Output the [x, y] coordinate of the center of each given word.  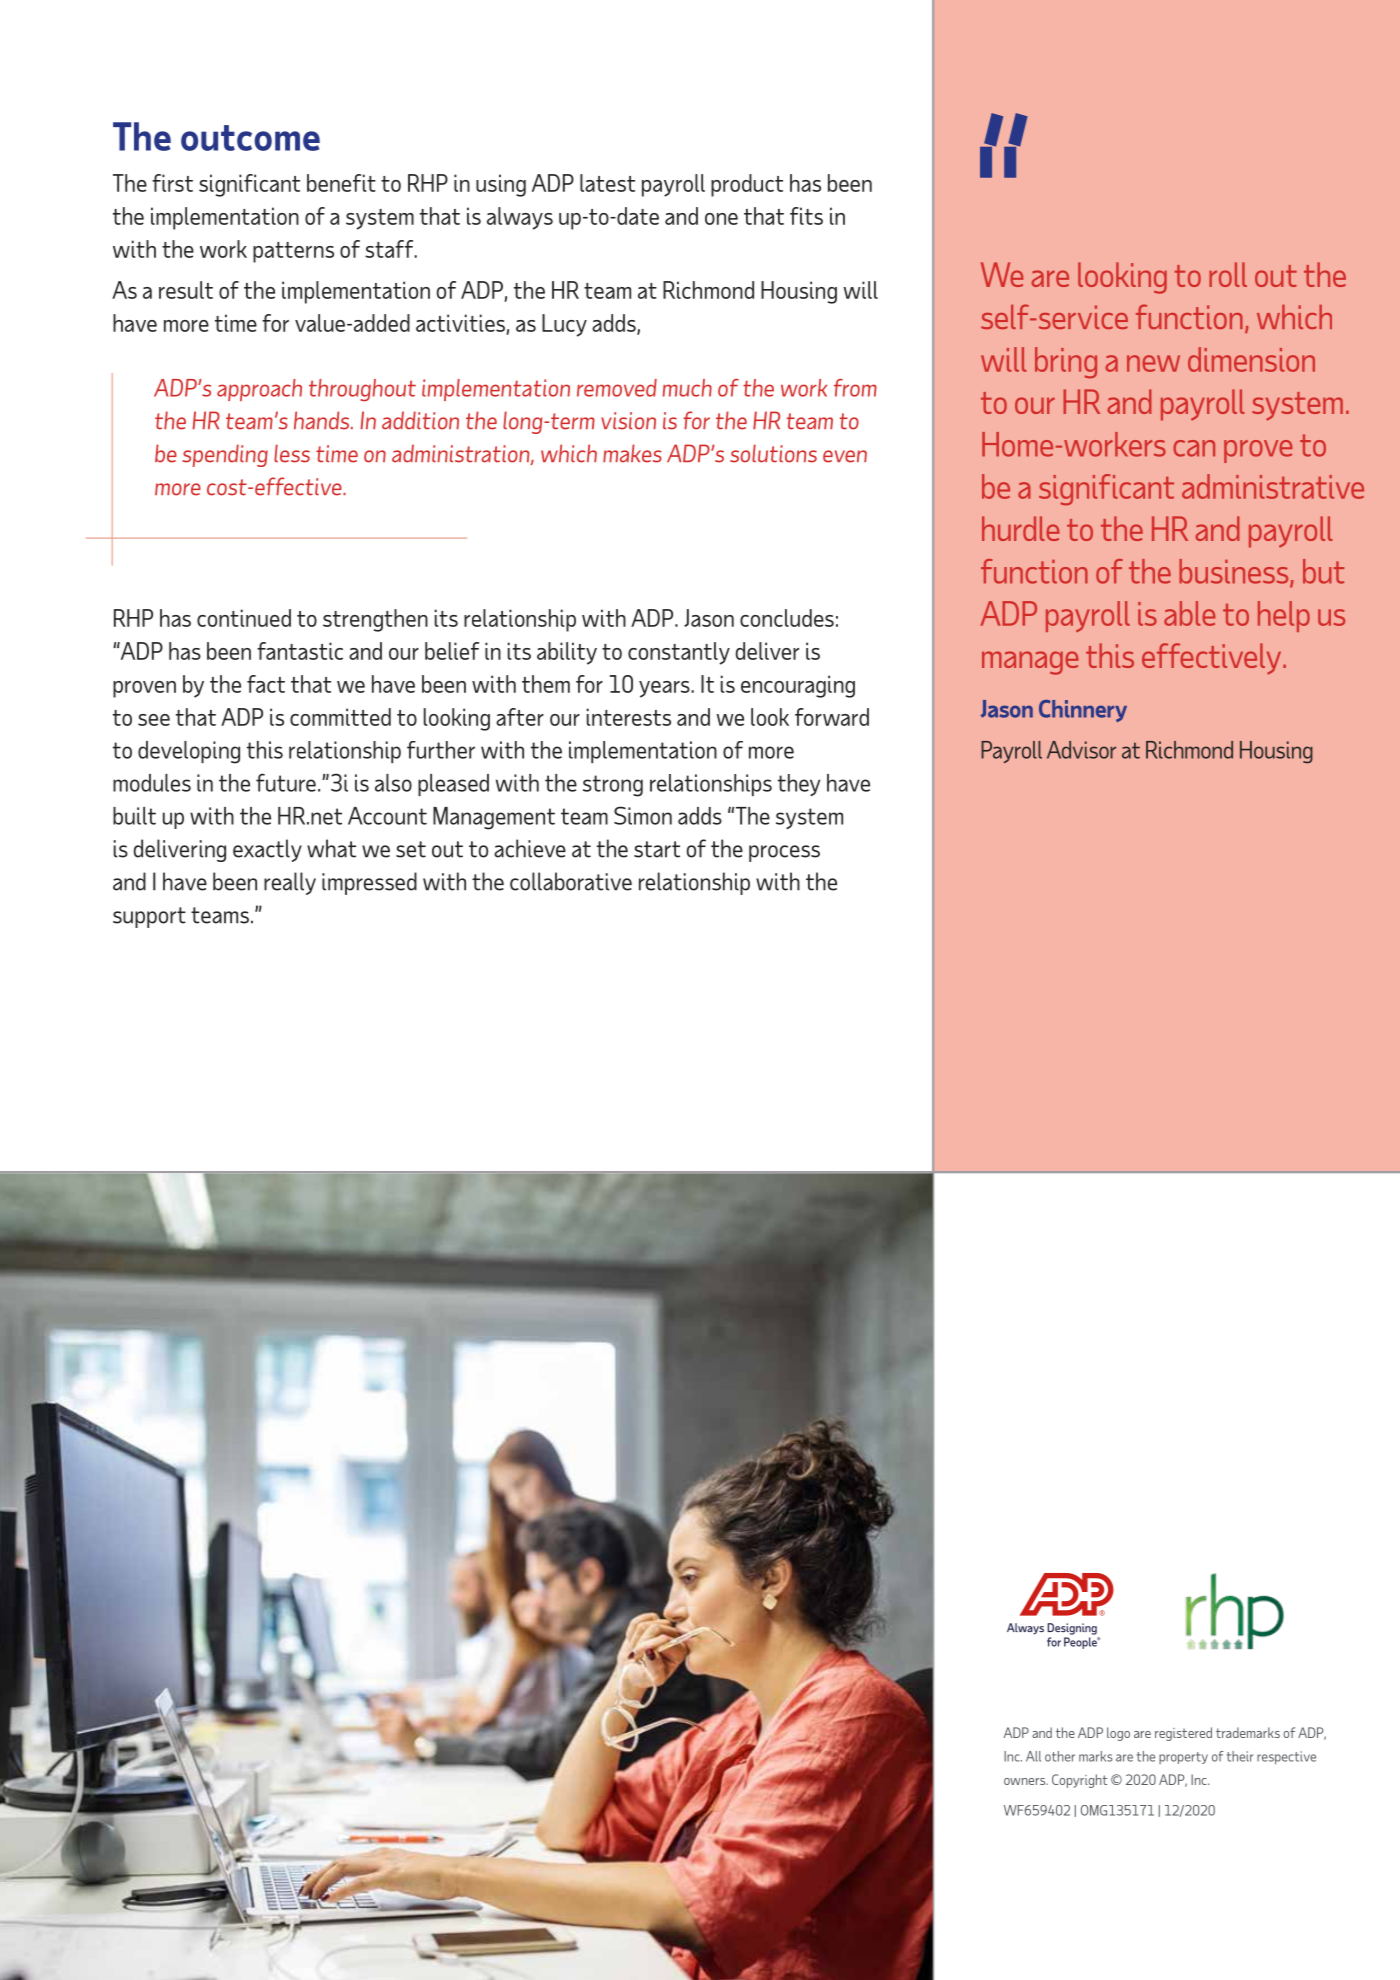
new [1153, 363]
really [290, 883]
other [1060, 1756]
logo [1118, 1734]
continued [244, 618]
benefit [341, 183]
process [784, 853]
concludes [787, 618]
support [149, 917]
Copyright [1079, 1781]
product [747, 185]
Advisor [1081, 750]
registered [1183, 1734]
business [1235, 572]
